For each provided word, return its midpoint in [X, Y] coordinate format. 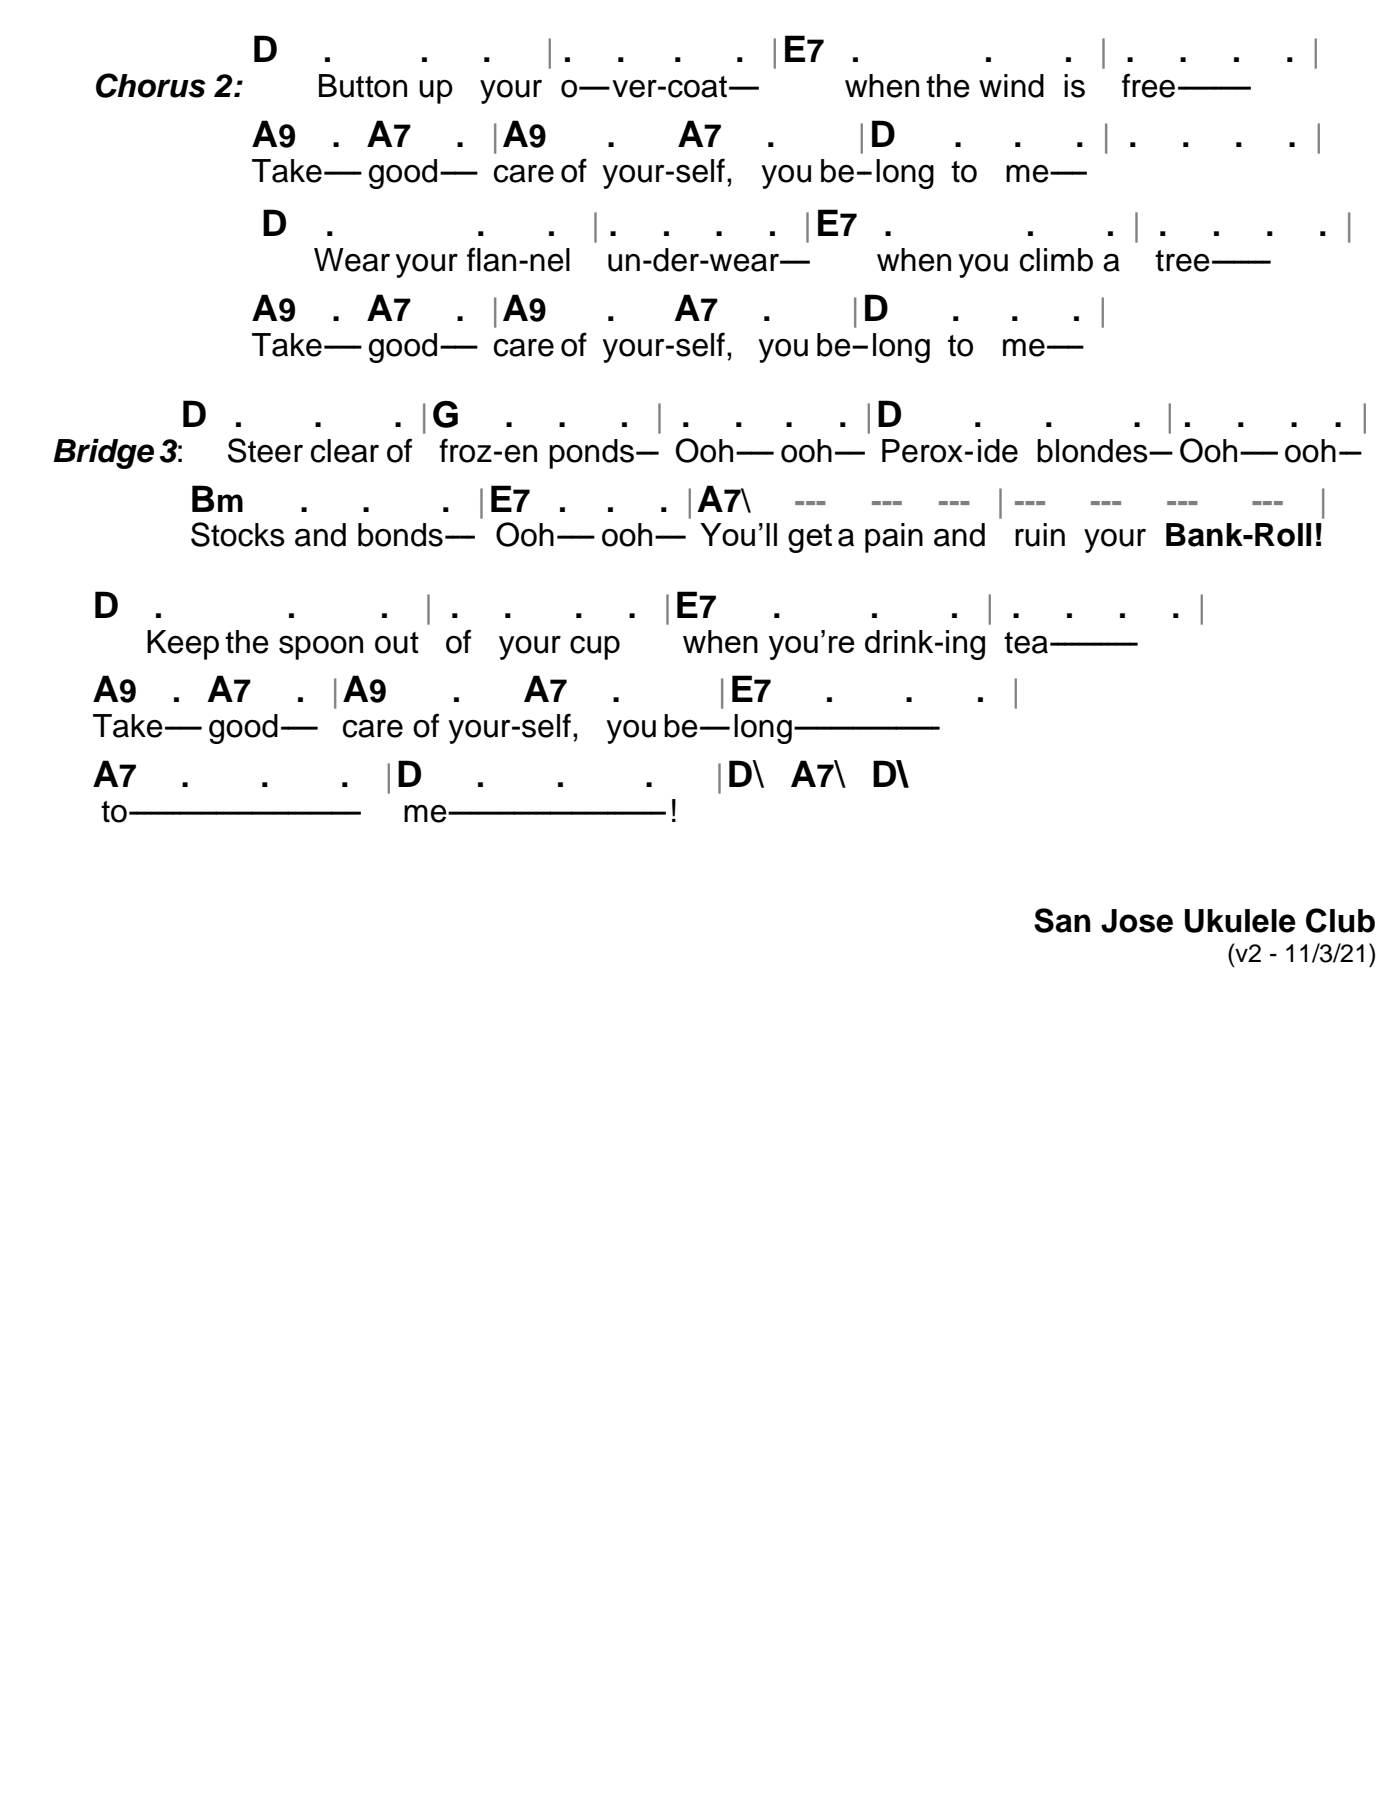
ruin [1040, 535]
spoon [321, 648]
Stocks [238, 534]
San [1062, 920]
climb [1056, 260]
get [810, 538]
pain [894, 538]
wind [1011, 86]
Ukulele [1240, 921]
